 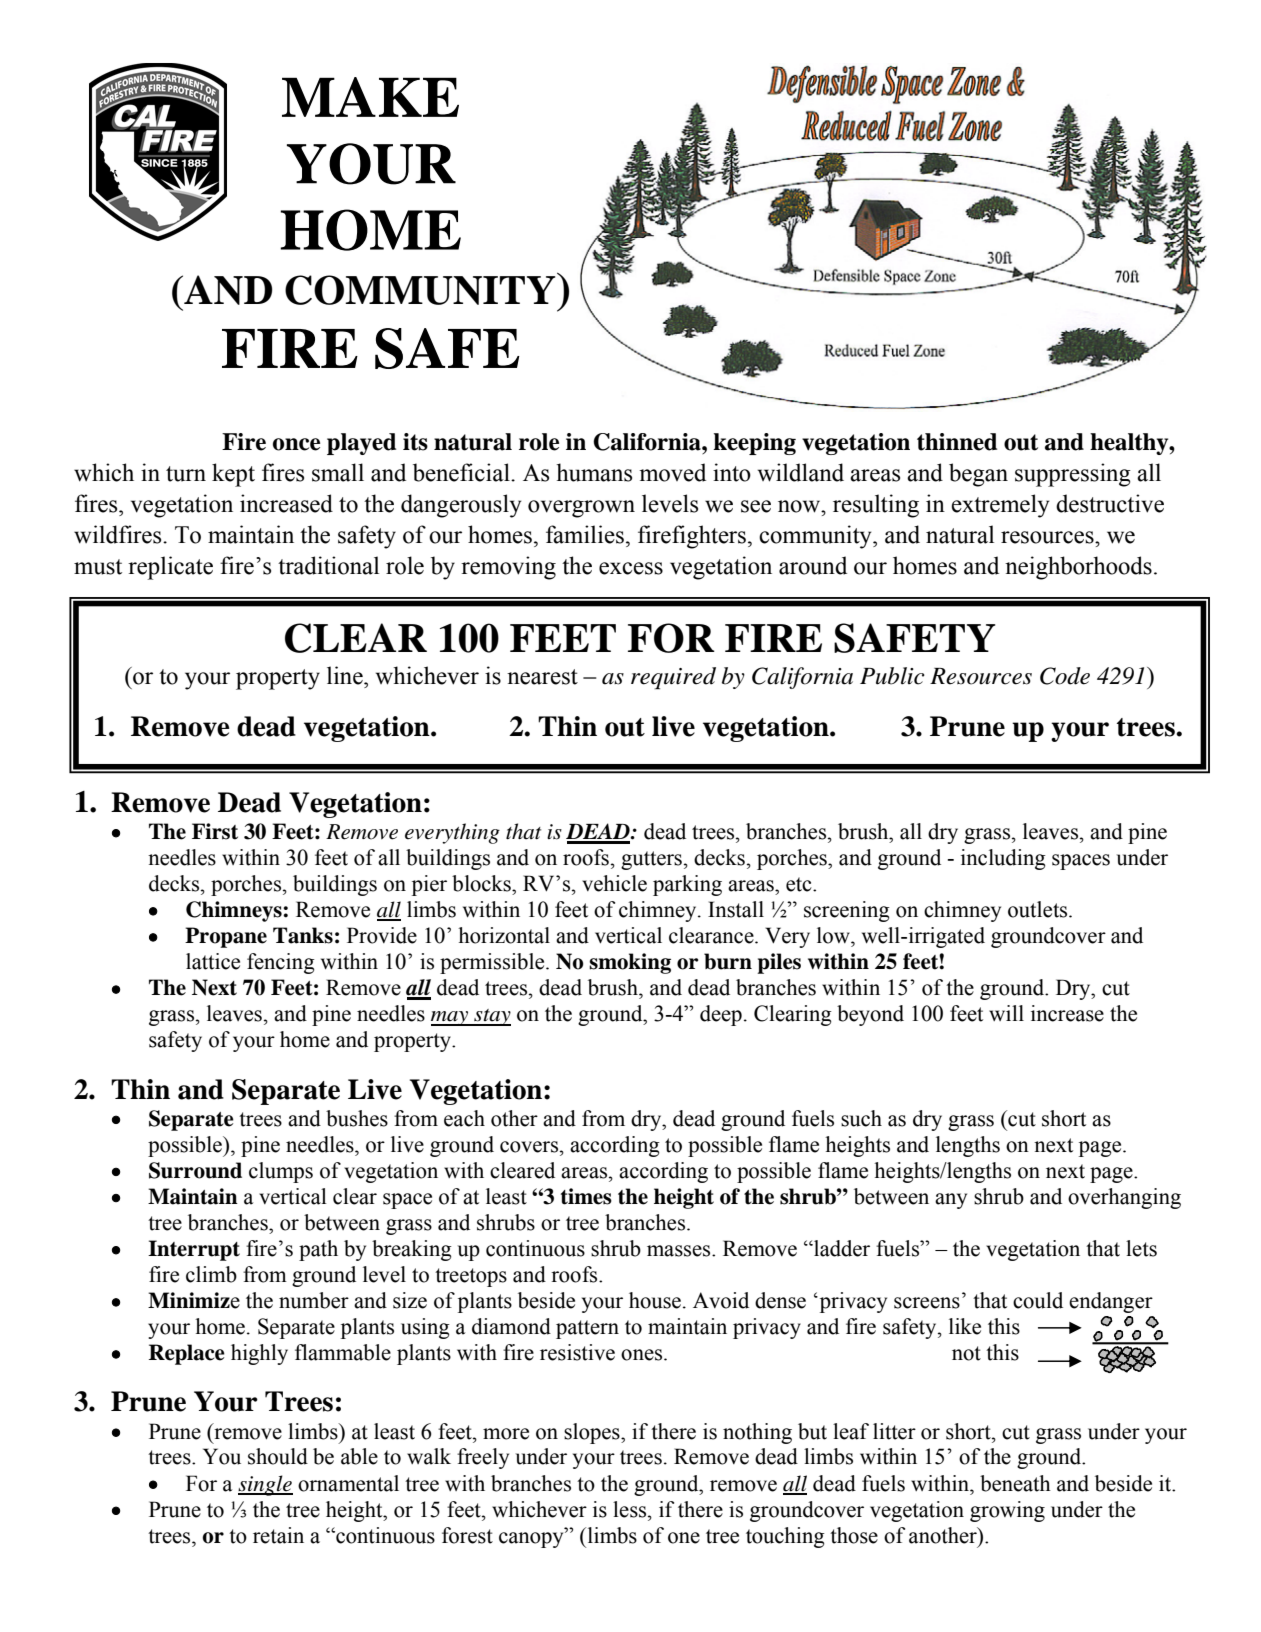 What do you see at coordinates (215, 831) in the image?
I see `First` at bounding box center [215, 831].
